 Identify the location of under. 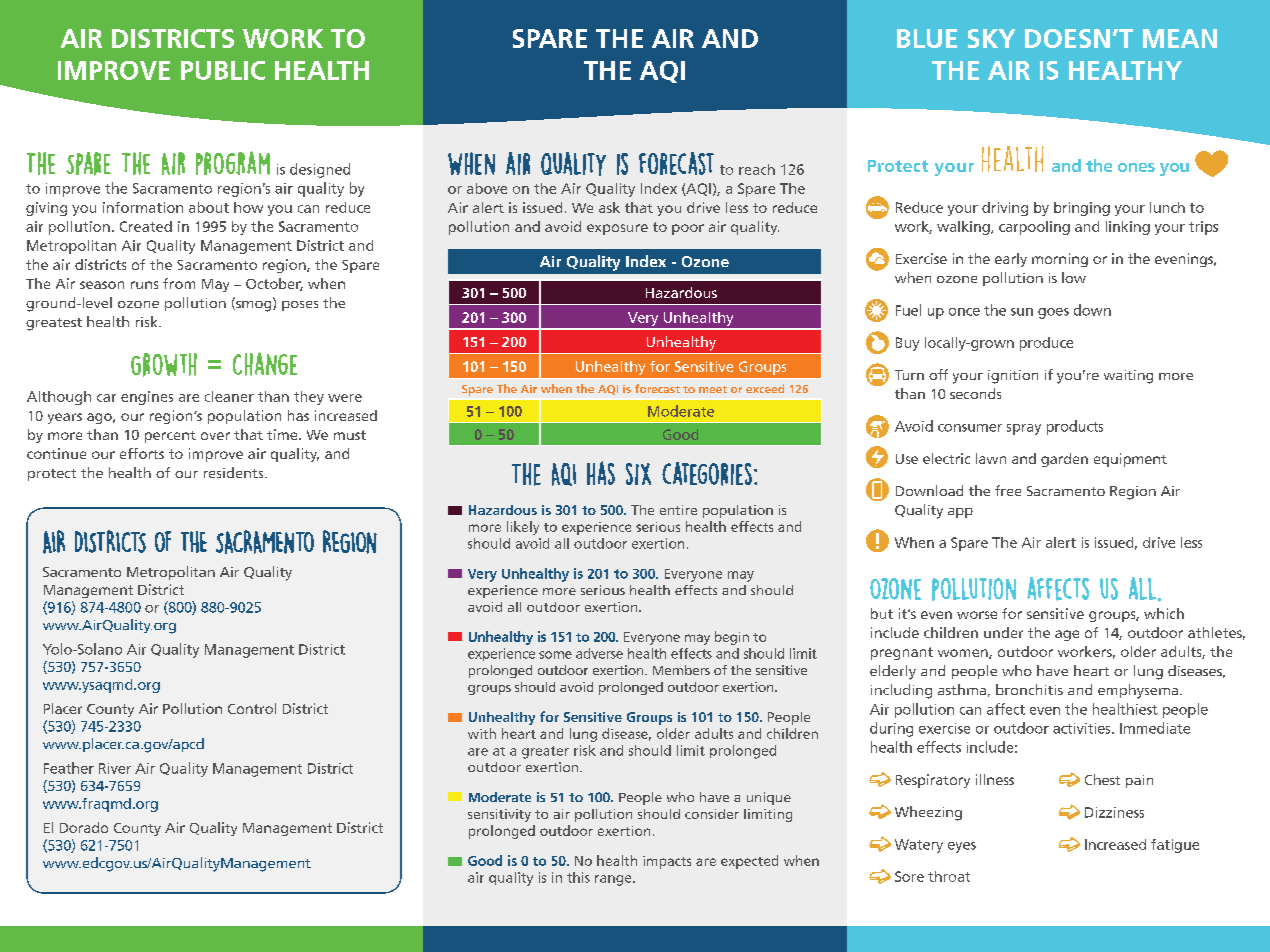
(1003, 632).
